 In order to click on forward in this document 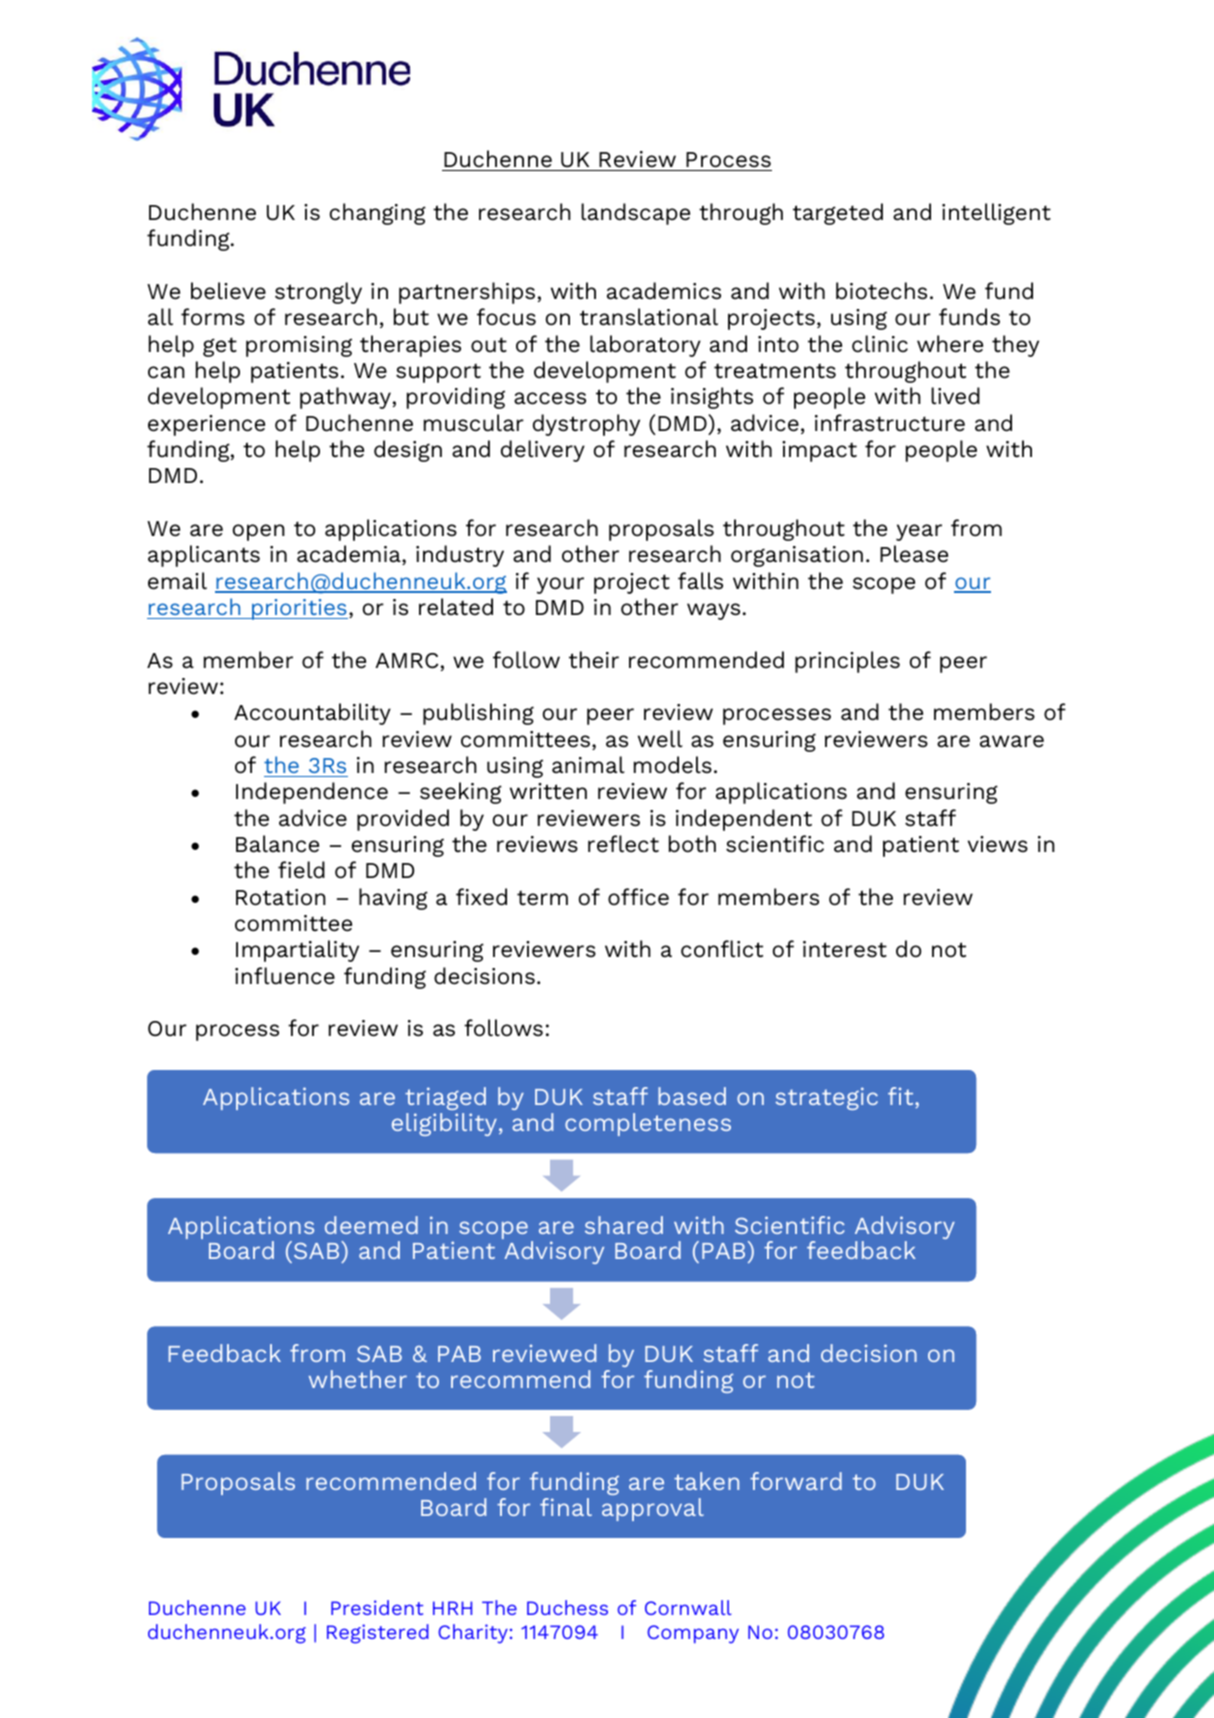, I will do `click(796, 1481)`.
